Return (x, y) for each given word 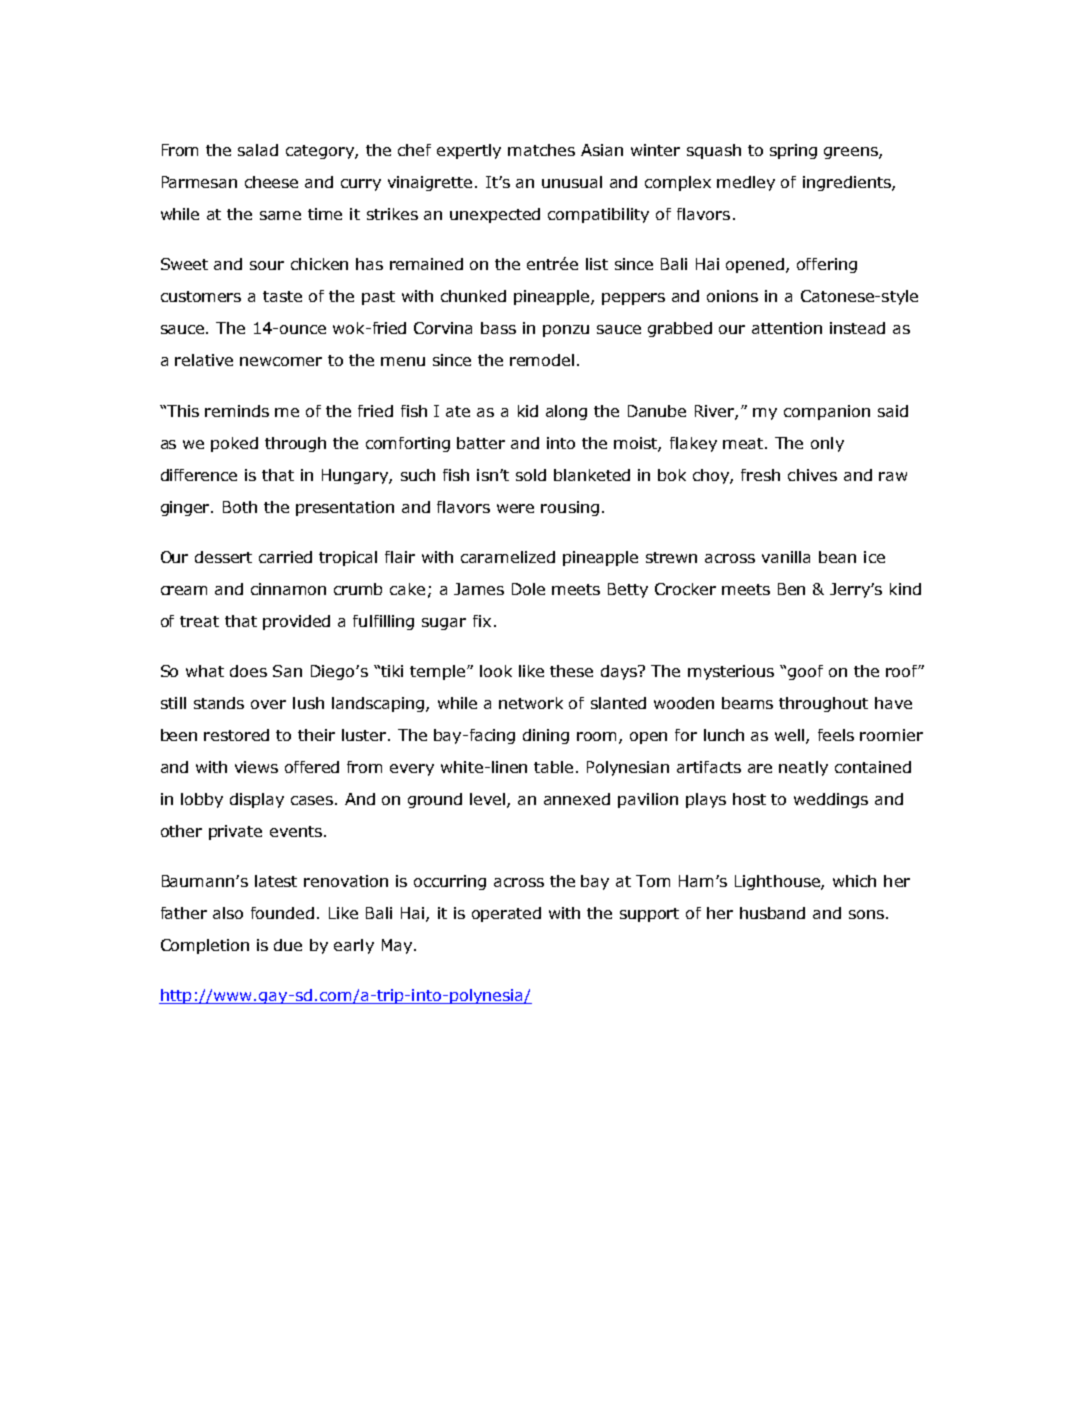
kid (528, 411)
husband (772, 913)
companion (827, 412)
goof (805, 672)
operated (506, 914)
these (571, 671)
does (248, 671)
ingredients (848, 183)
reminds (237, 411)
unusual (572, 182)
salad (258, 150)
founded (282, 913)
